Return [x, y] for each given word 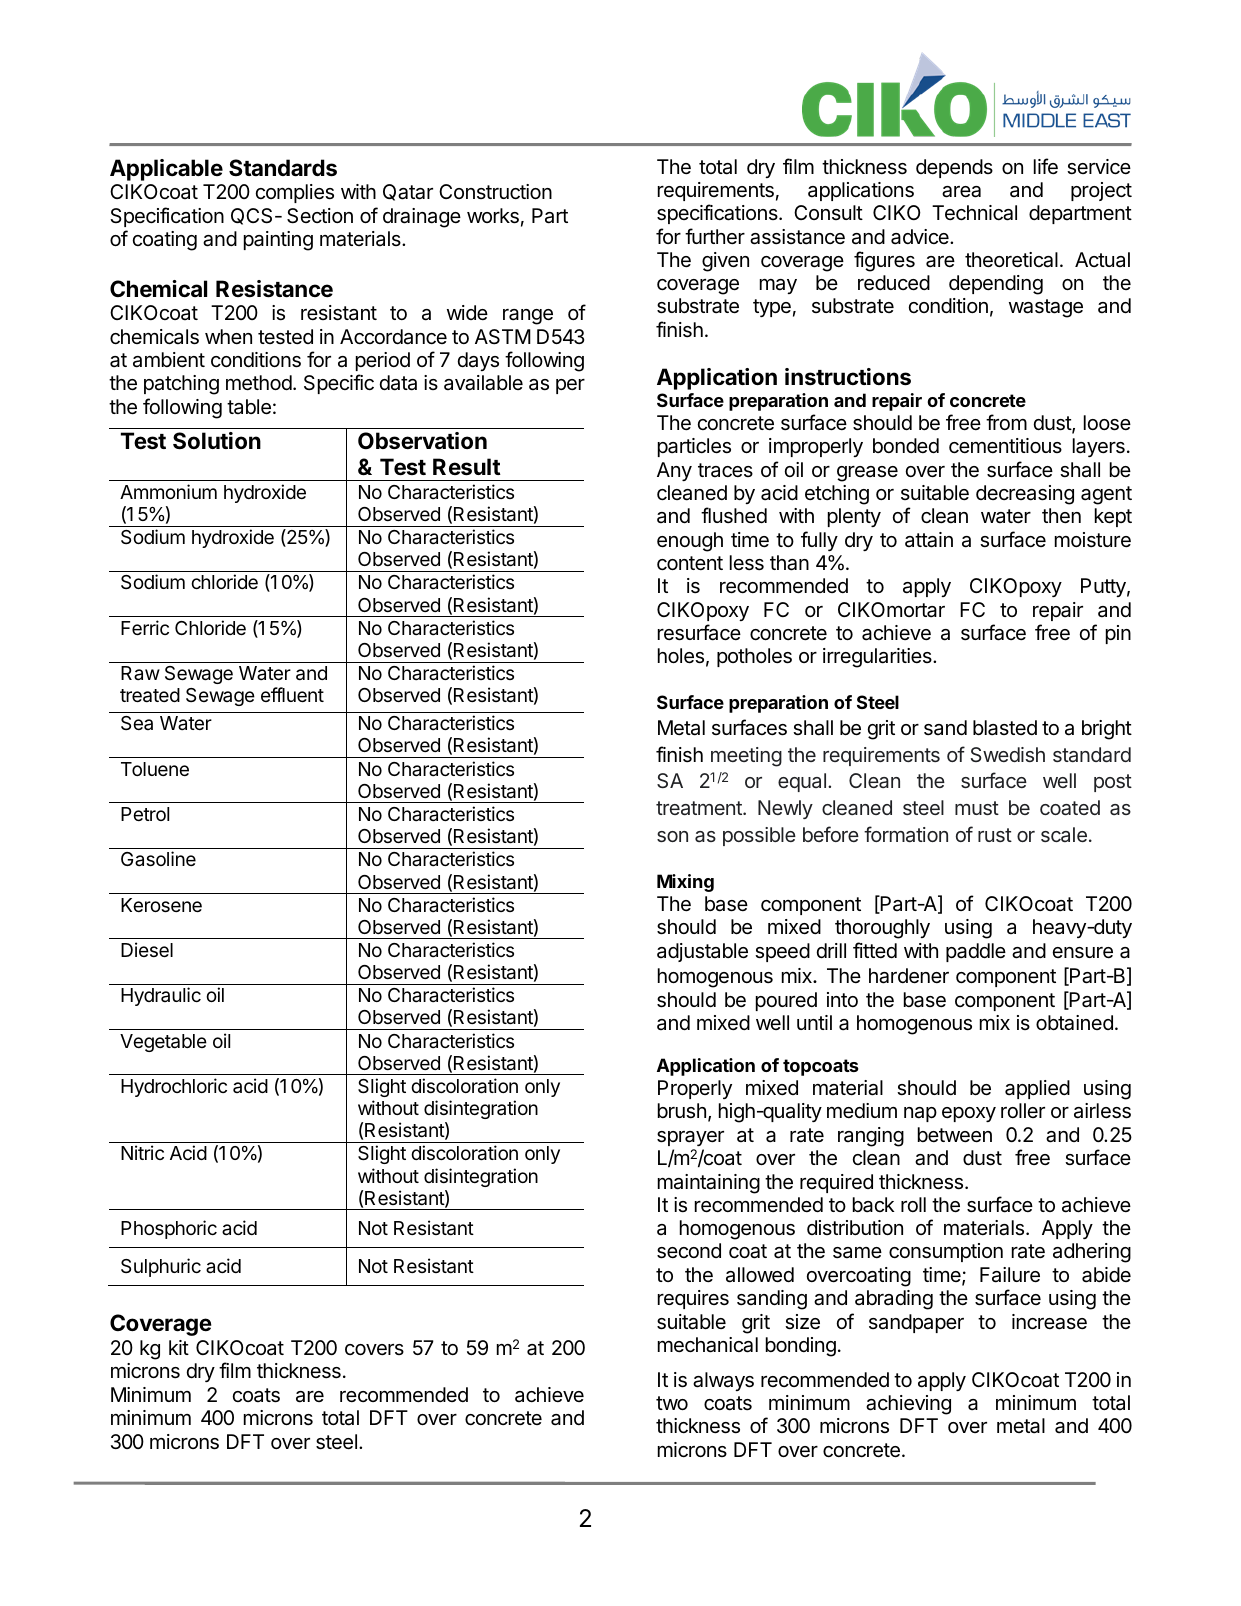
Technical [974, 213]
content [690, 563]
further [715, 236]
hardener [909, 976]
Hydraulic [161, 996]
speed [782, 952]
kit [179, 1347]
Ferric [145, 627]
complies [295, 193]
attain [929, 540]
